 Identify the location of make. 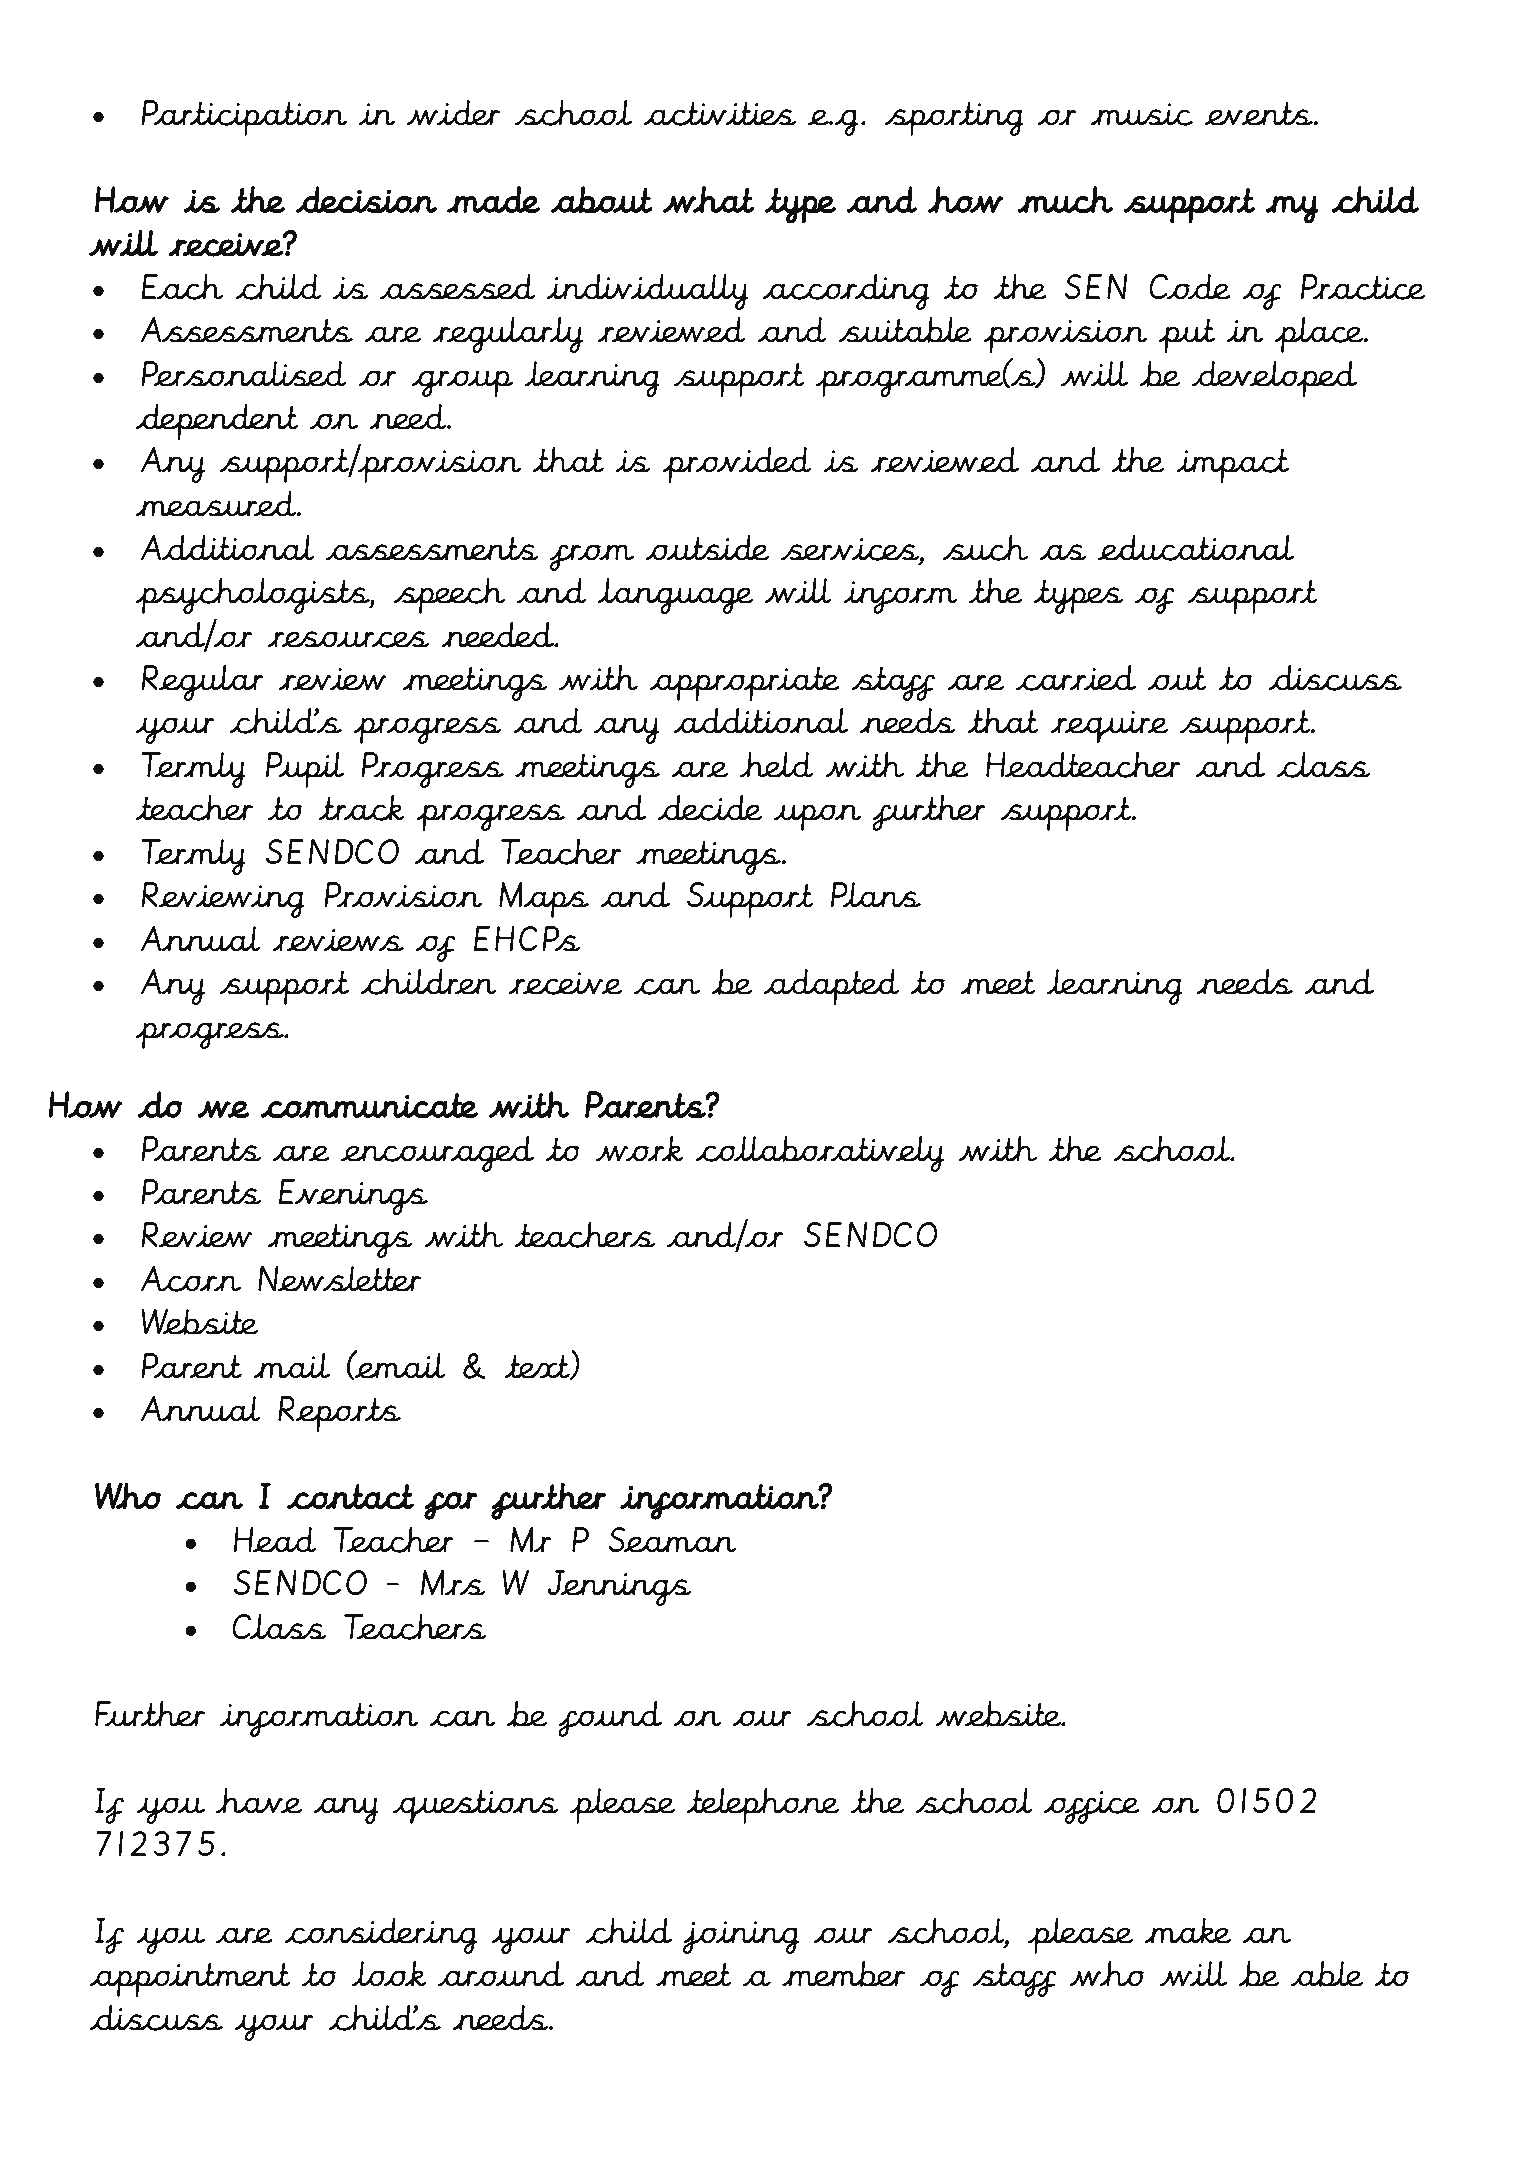
(1187, 1931).
